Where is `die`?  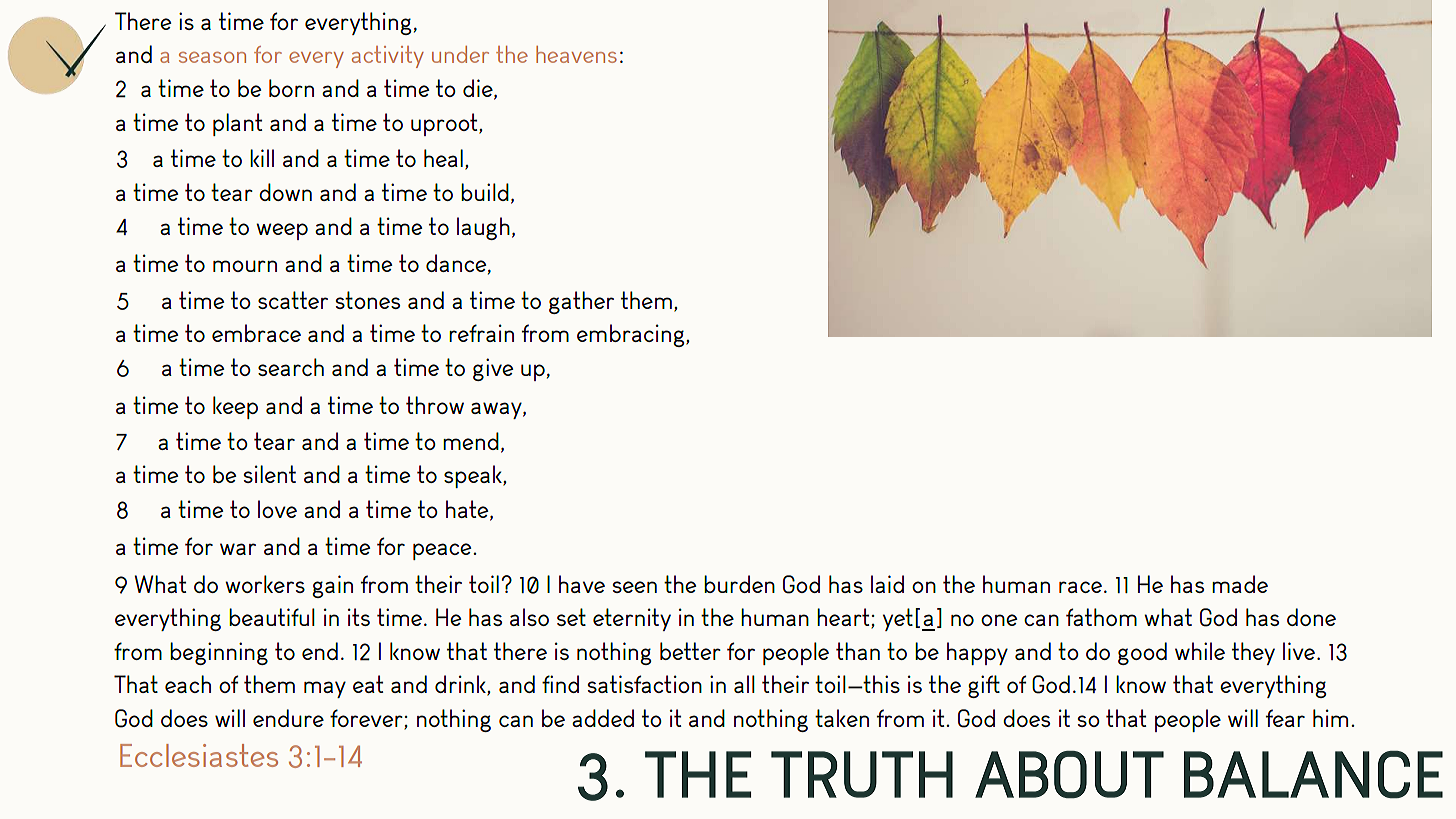 die is located at coordinates (479, 89).
